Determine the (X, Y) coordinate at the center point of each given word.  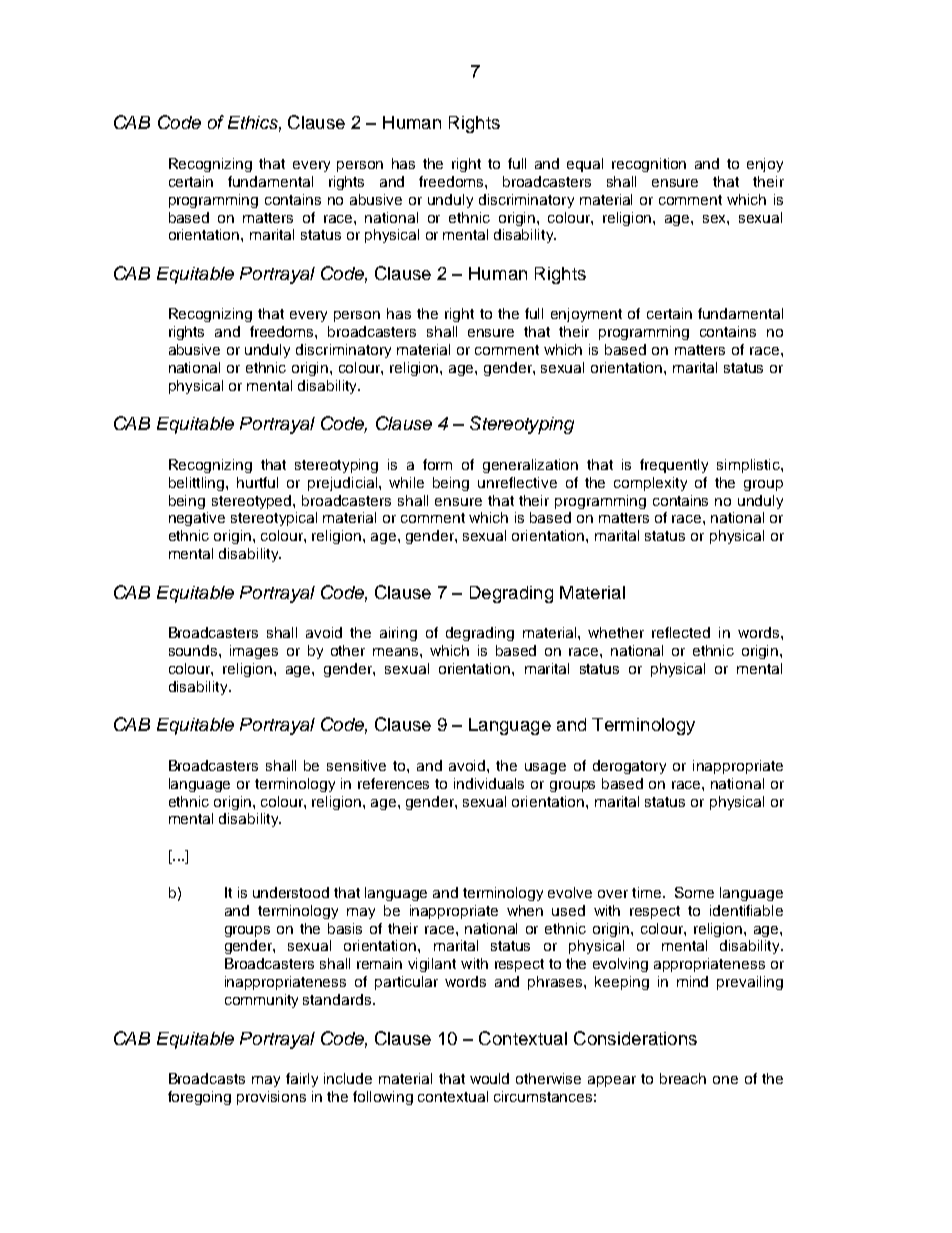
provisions (271, 1098)
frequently (674, 466)
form (437, 464)
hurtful (257, 482)
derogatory (629, 767)
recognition (649, 165)
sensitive (356, 765)
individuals (489, 783)
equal (585, 165)
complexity (650, 484)
